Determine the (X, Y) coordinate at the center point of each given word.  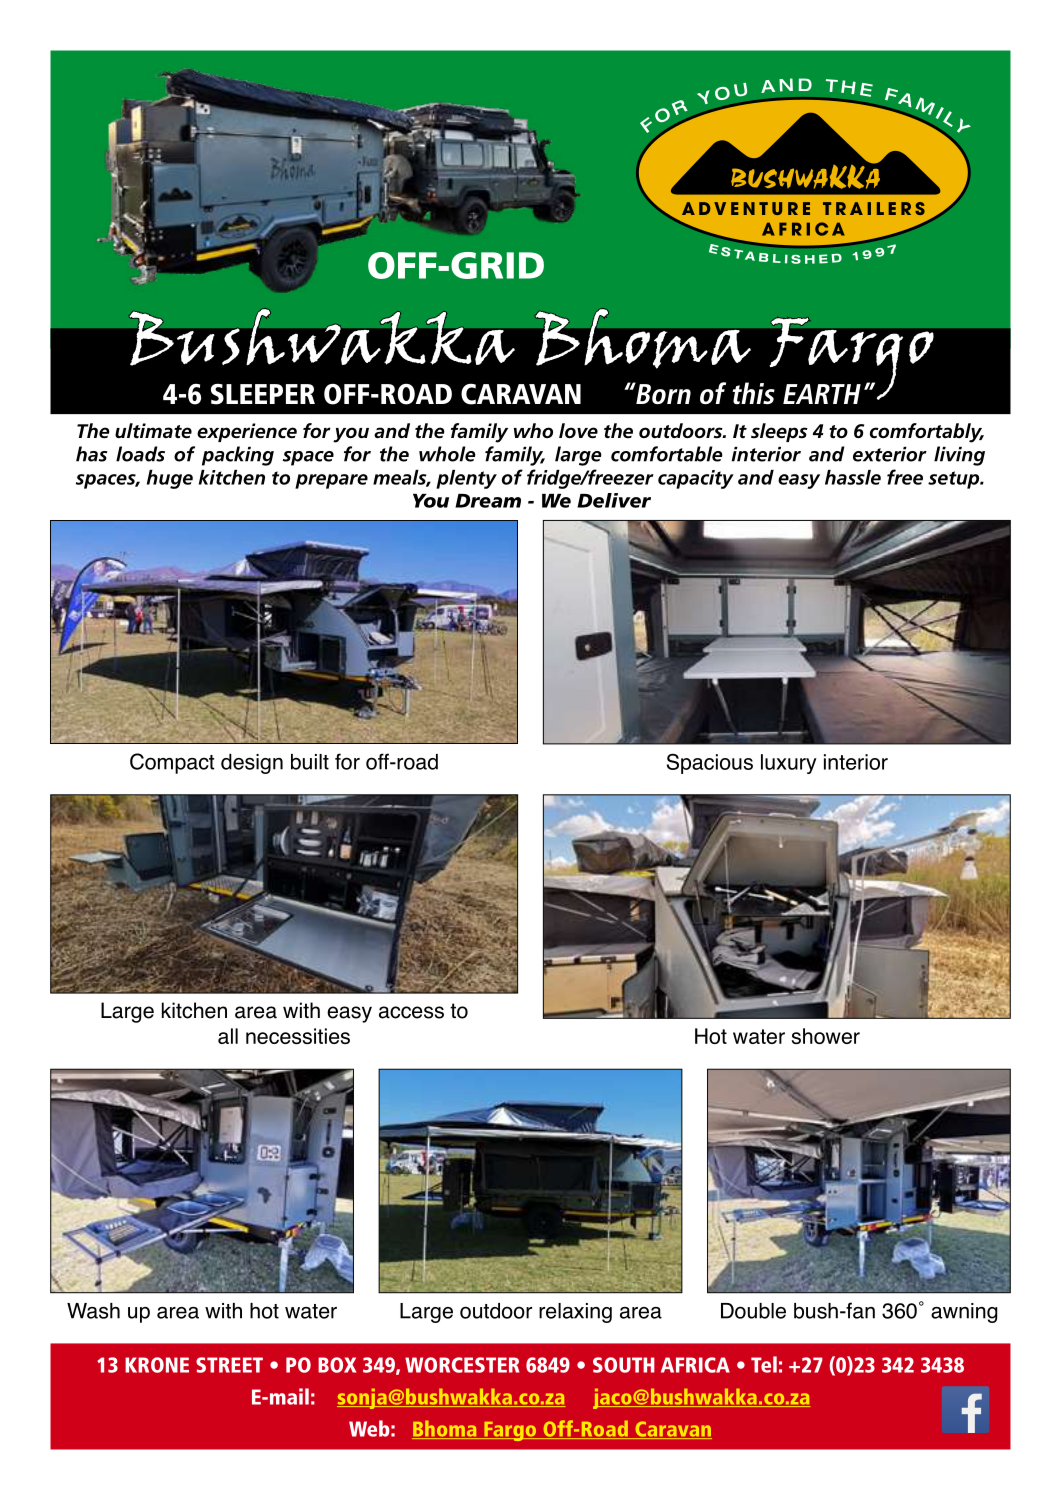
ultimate (153, 431)
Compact (172, 763)
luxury (789, 764)
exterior (890, 454)
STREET (229, 1365)
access (411, 1012)
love (578, 431)
